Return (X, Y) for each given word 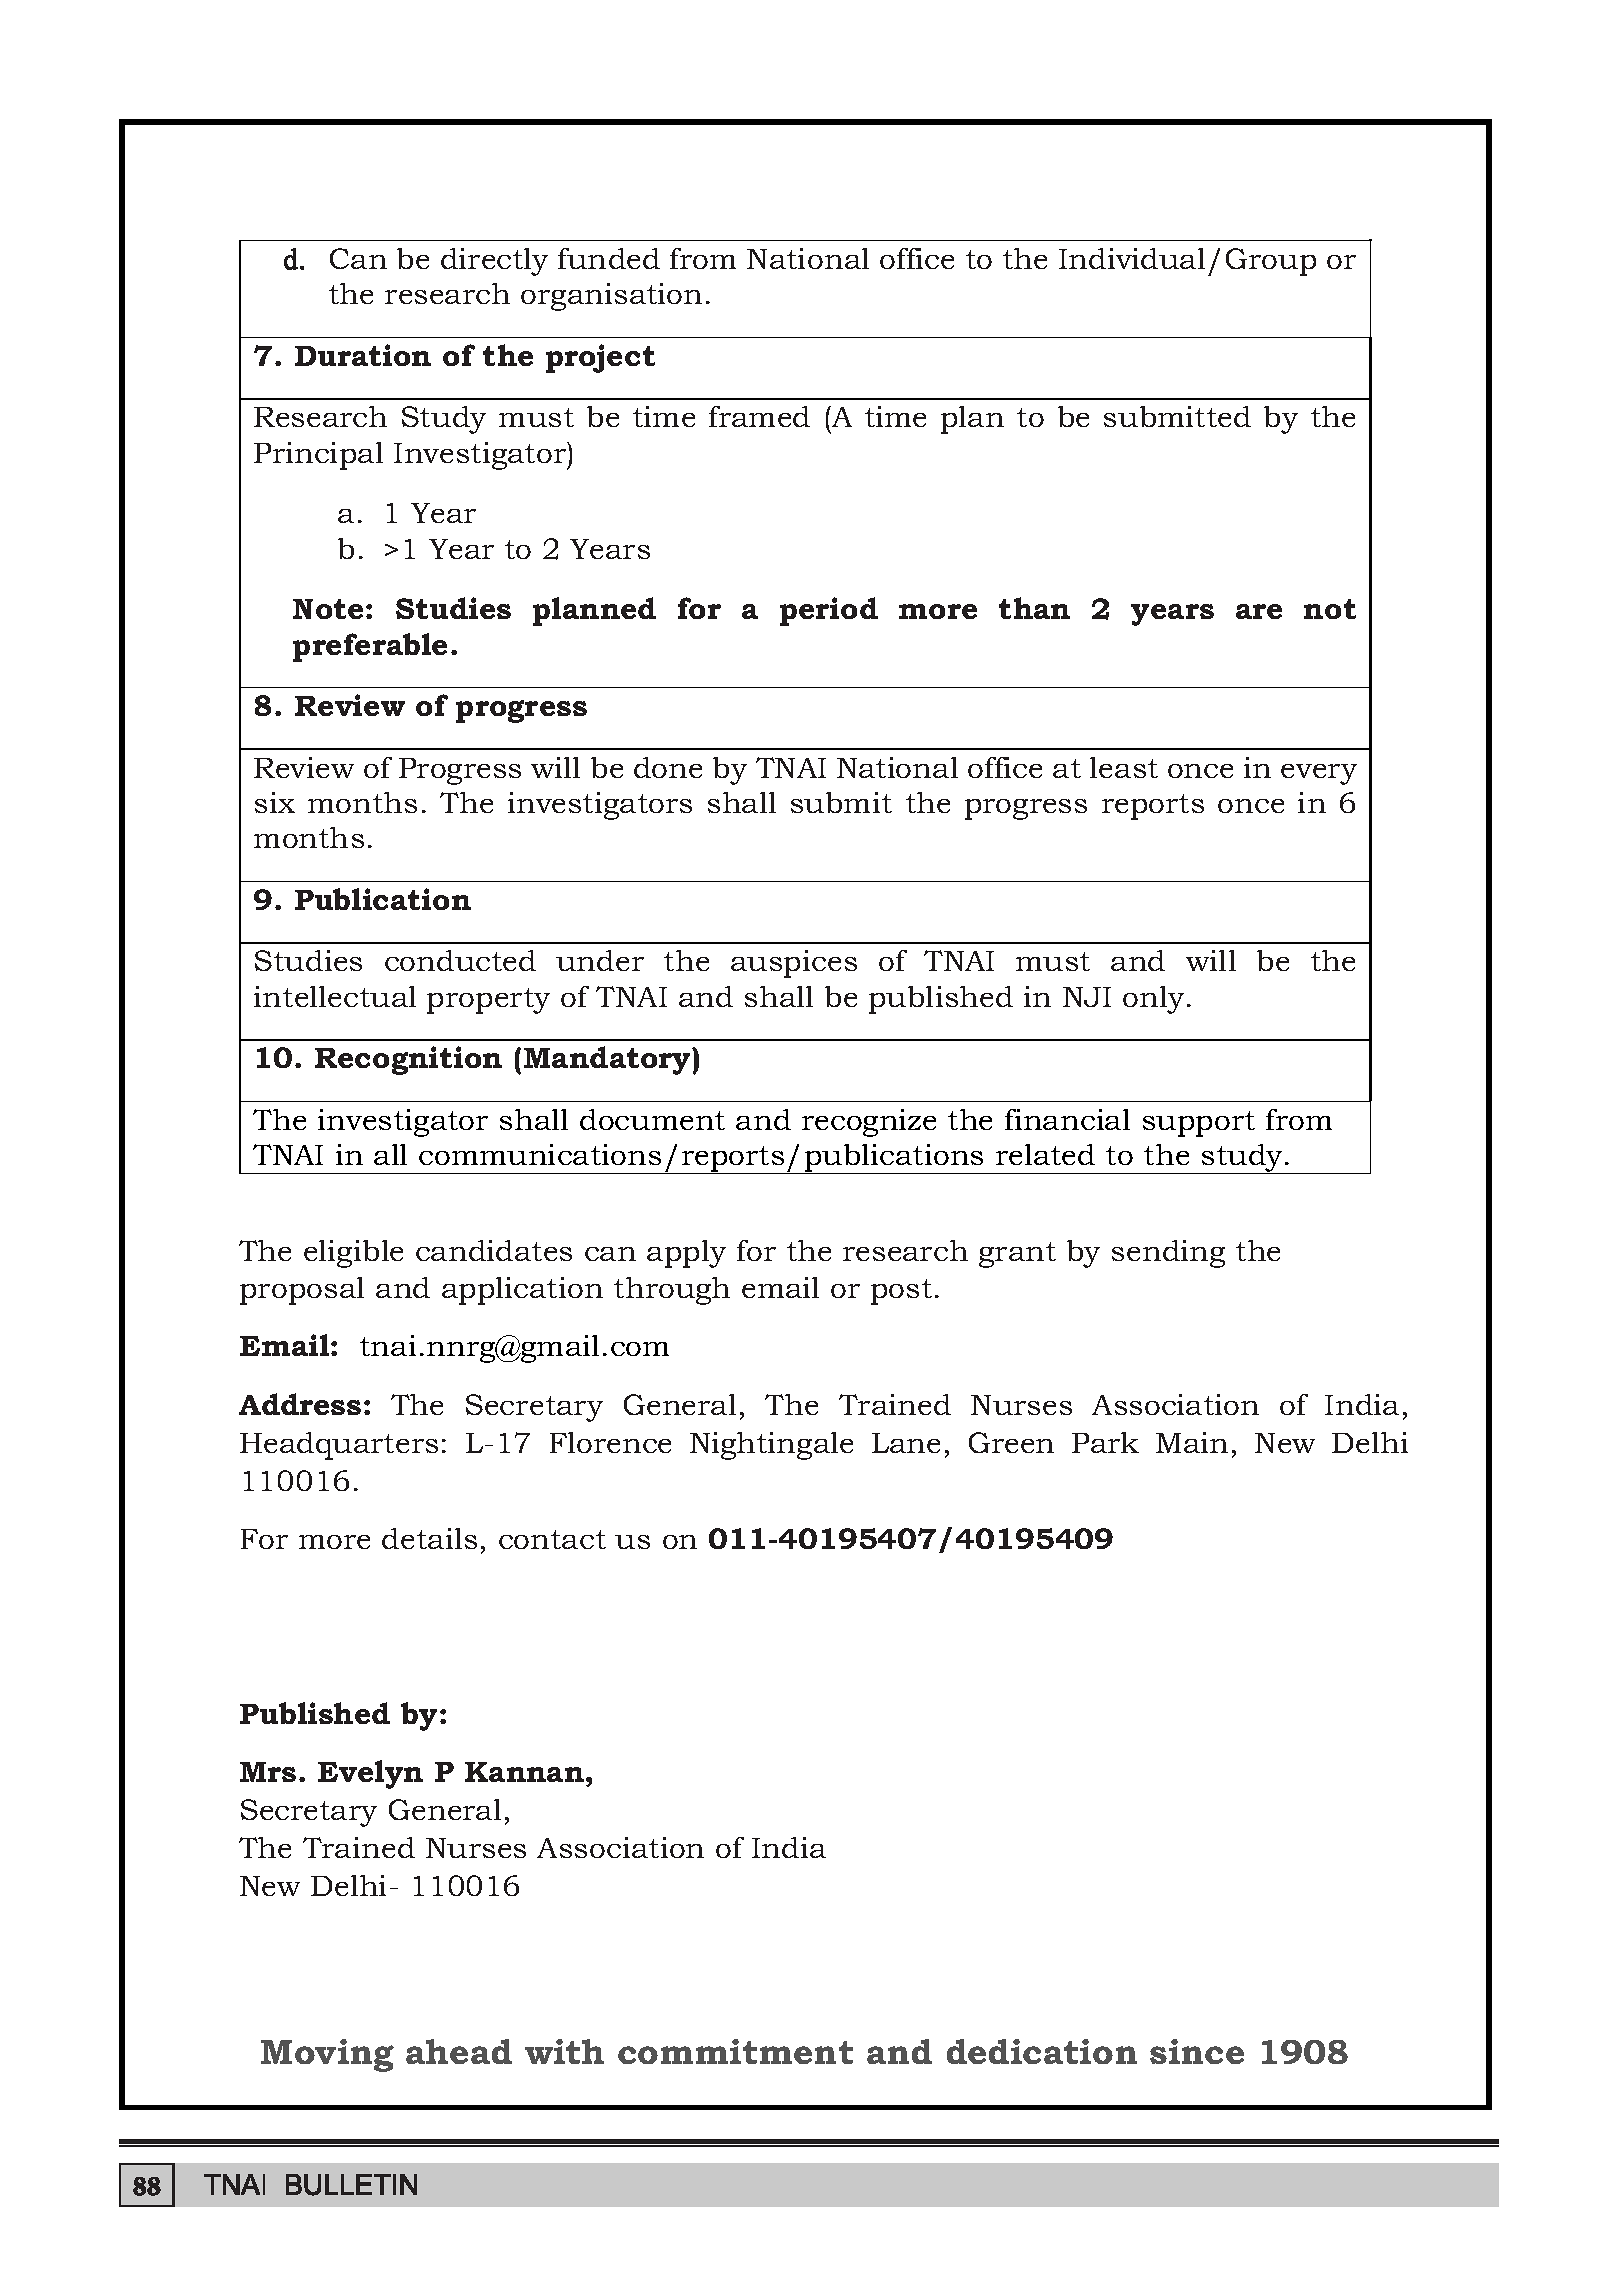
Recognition (408, 1060)
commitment (735, 2051)
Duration (363, 355)
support (1199, 1124)
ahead (459, 2051)
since (1197, 2051)
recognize (869, 1123)
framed (759, 416)
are (1259, 611)
